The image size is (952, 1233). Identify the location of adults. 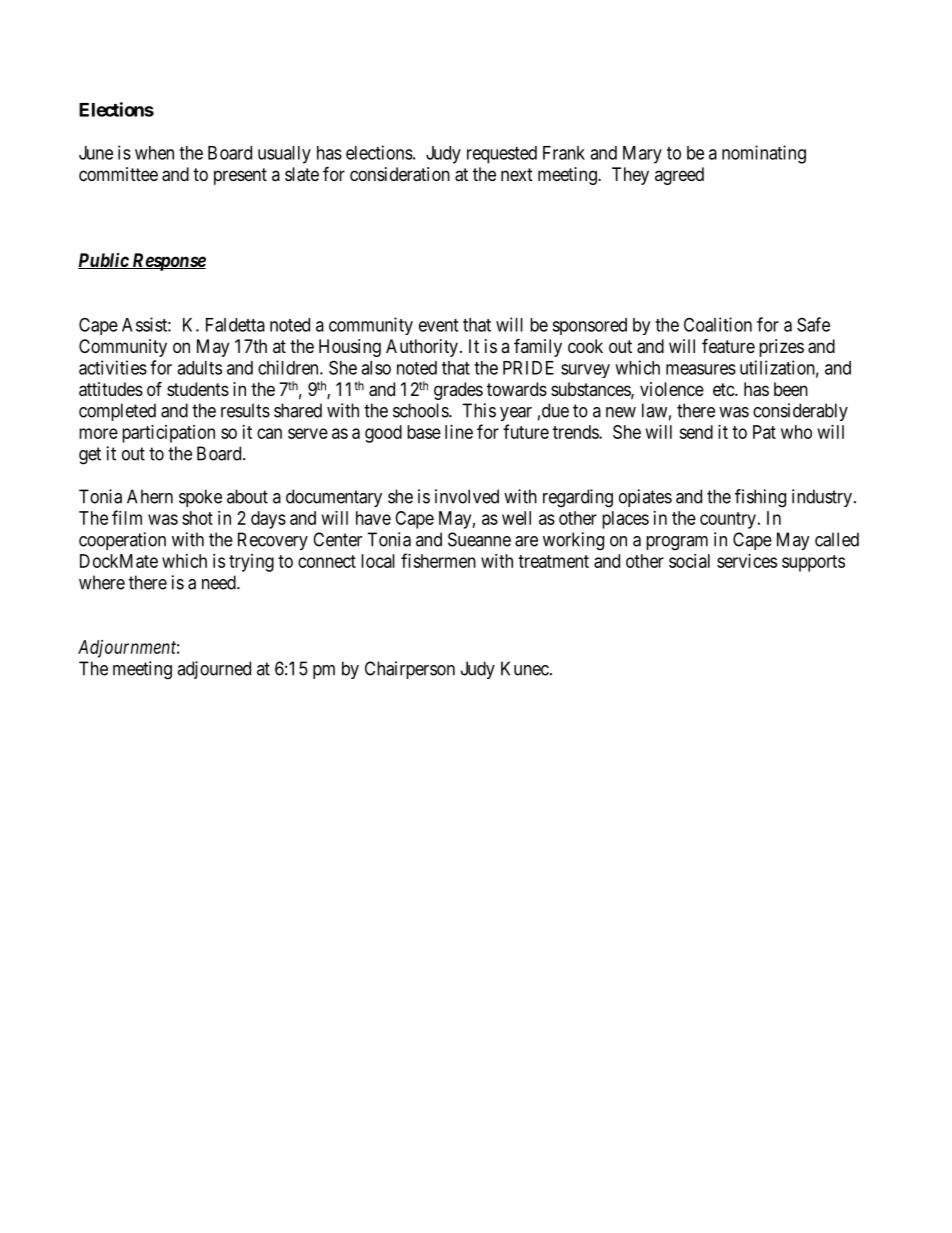
(199, 368).
